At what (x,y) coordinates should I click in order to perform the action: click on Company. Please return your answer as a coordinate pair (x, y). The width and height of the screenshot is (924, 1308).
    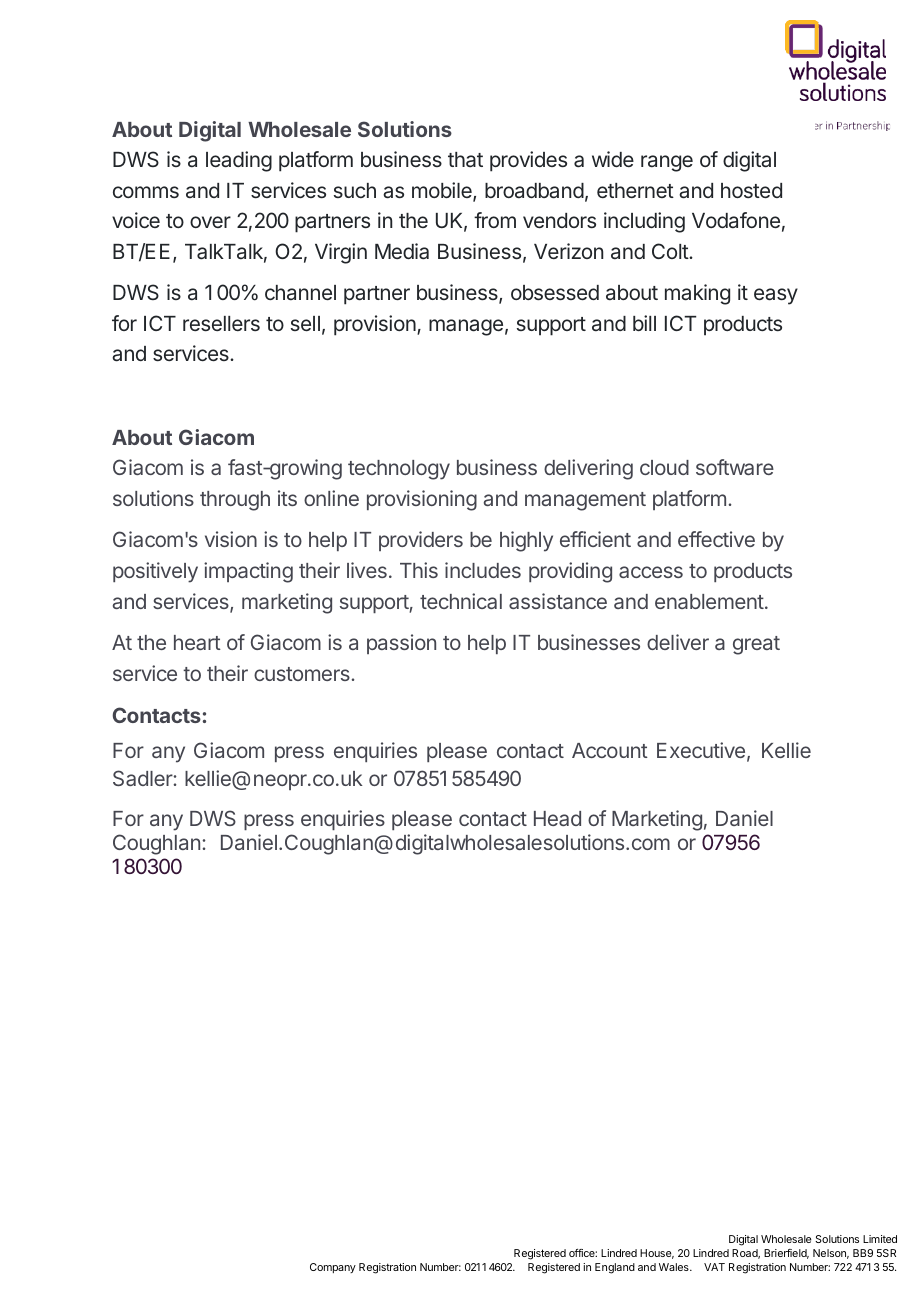
    Looking at the image, I should click on (333, 1268).
